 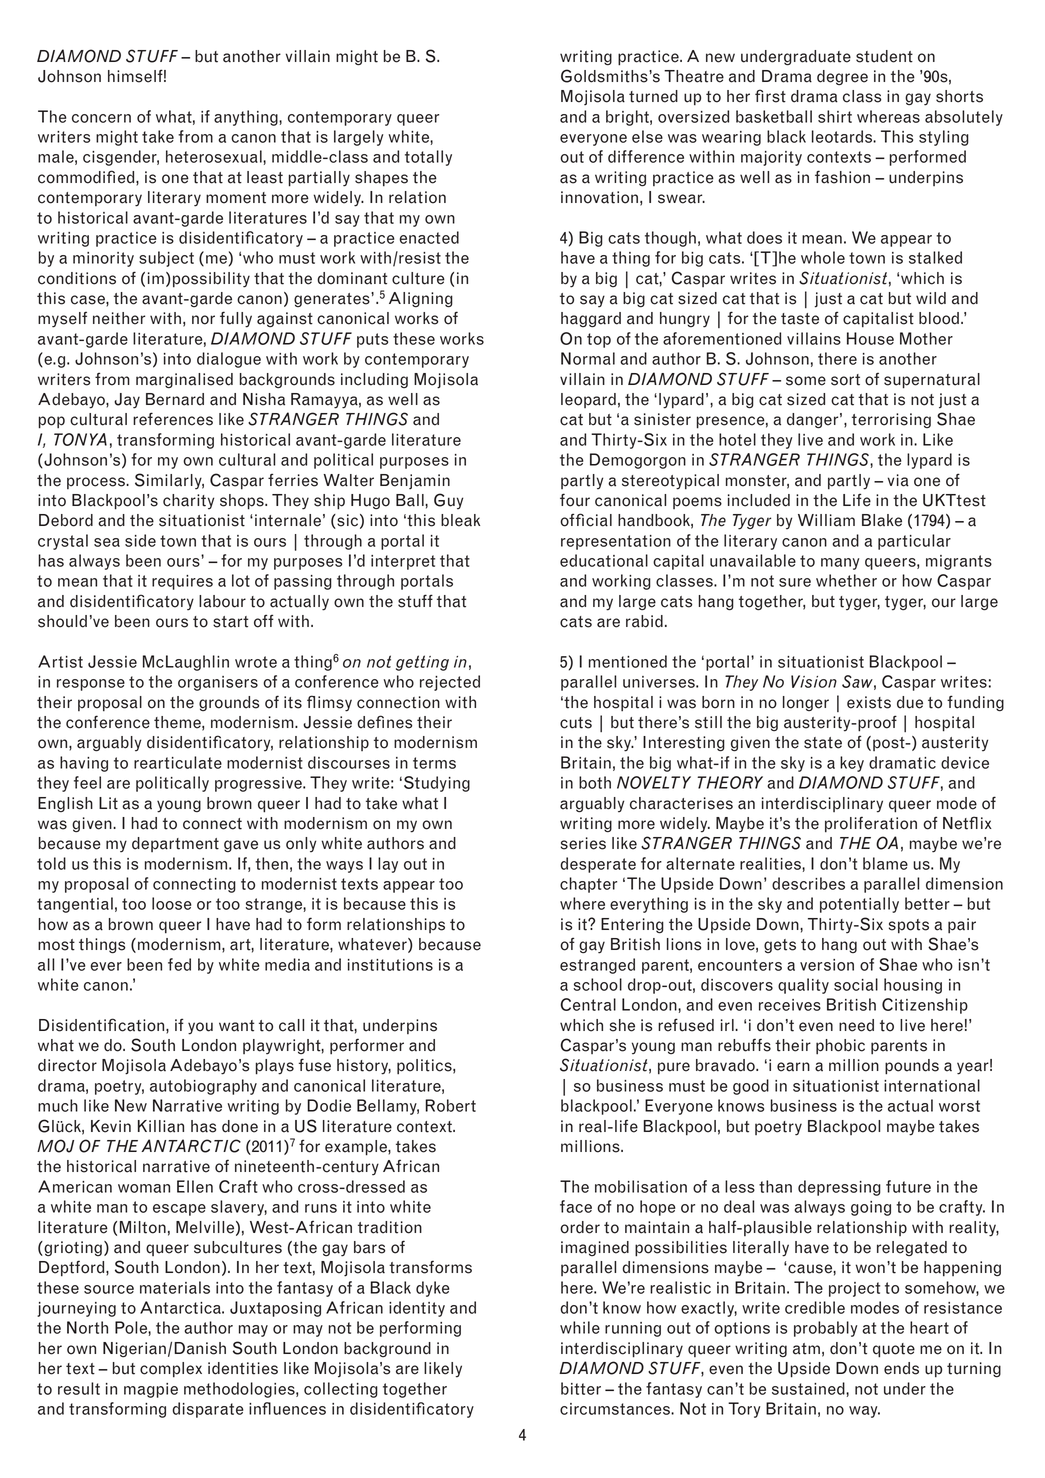 What do you see at coordinates (583, 843) in the screenshot?
I see `series` at bounding box center [583, 843].
